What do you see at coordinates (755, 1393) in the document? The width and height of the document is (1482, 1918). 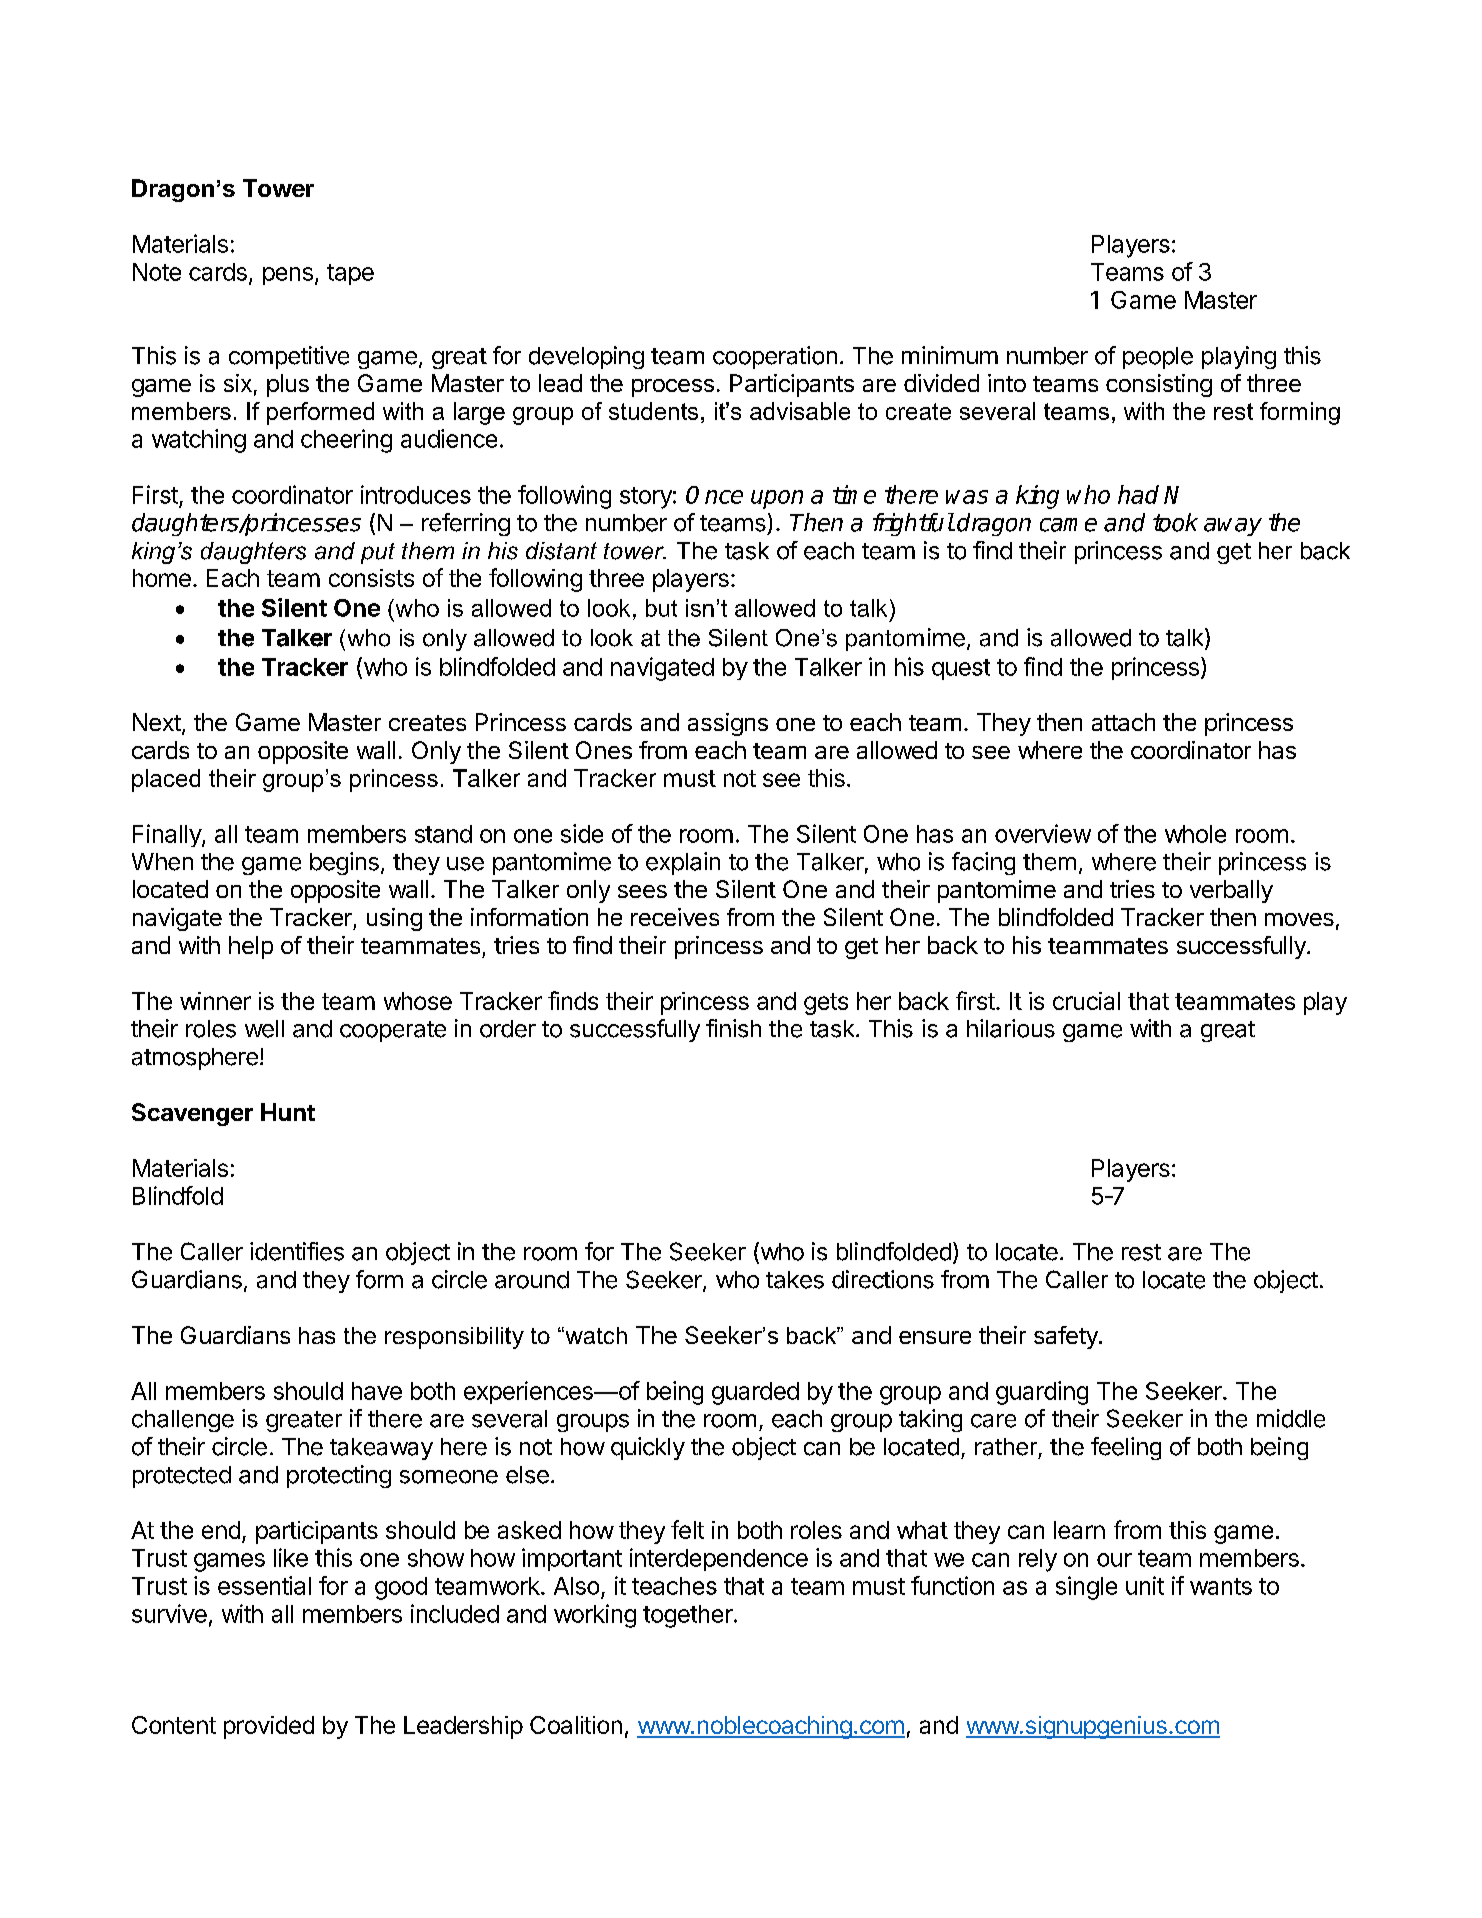 I see `guarded` at bounding box center [755, 1393].
